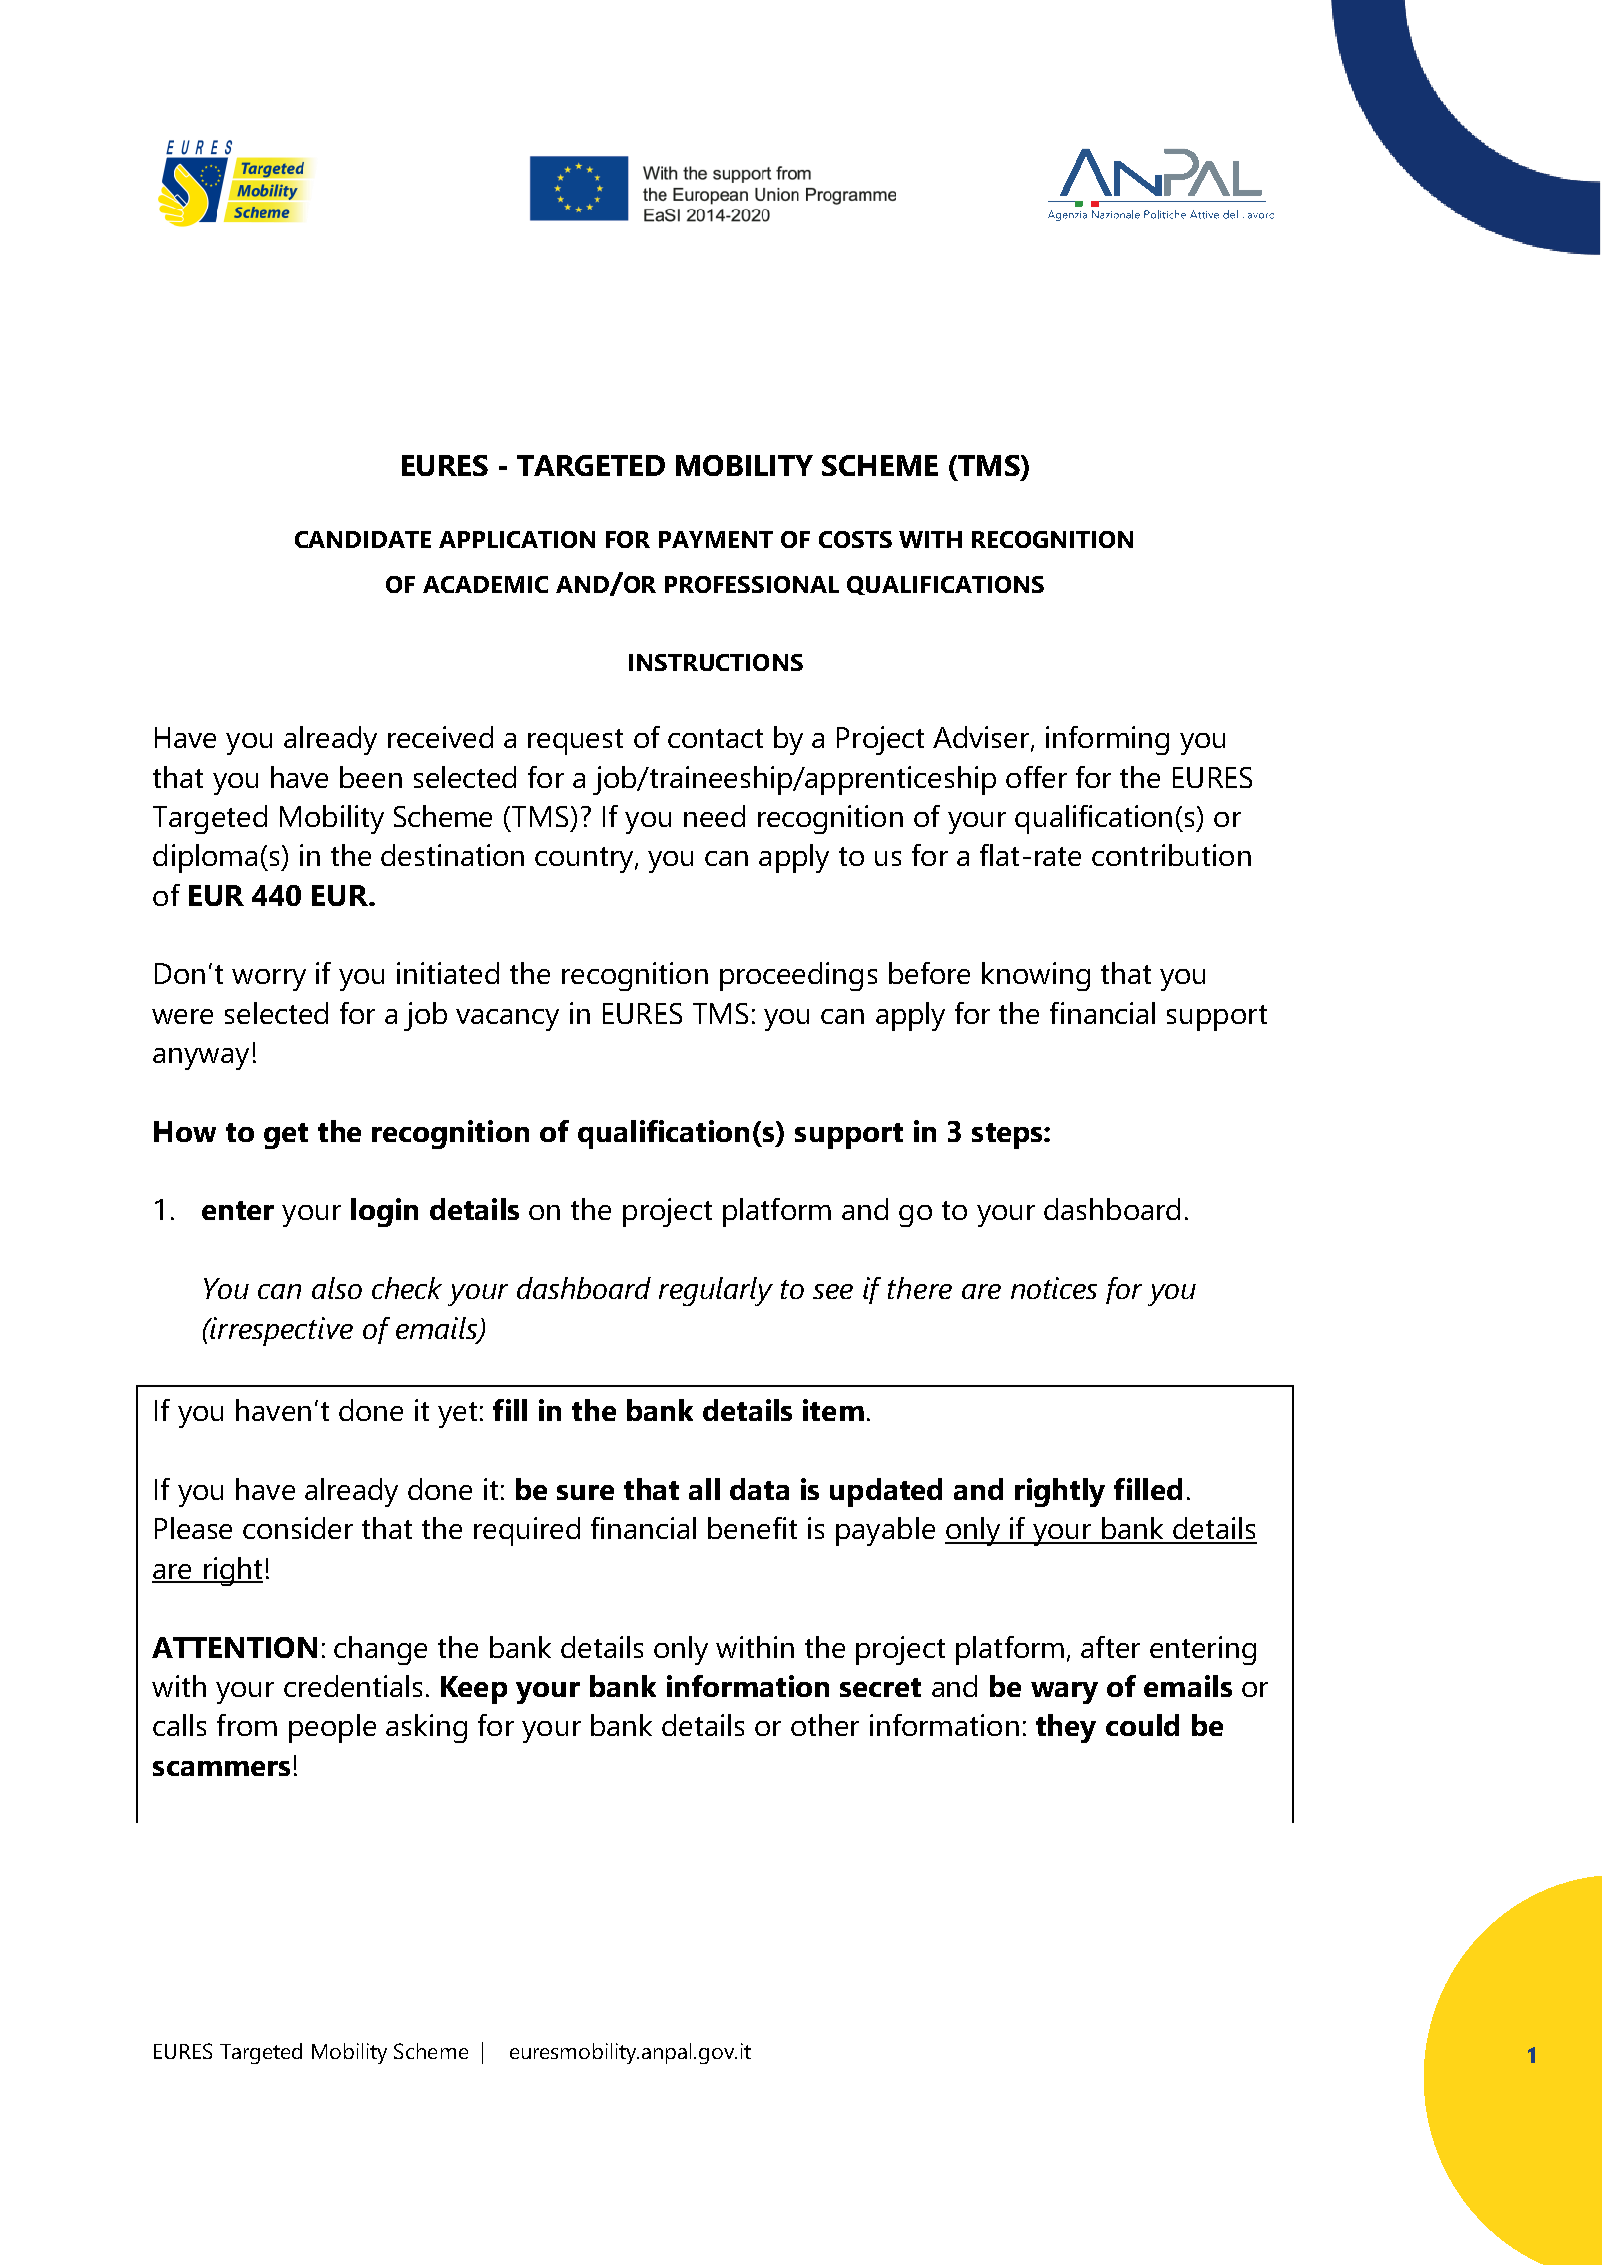  What do you see at coordinates (1171, 855) in the page?
I see `contribution` at bounding box center [1171, 855].
